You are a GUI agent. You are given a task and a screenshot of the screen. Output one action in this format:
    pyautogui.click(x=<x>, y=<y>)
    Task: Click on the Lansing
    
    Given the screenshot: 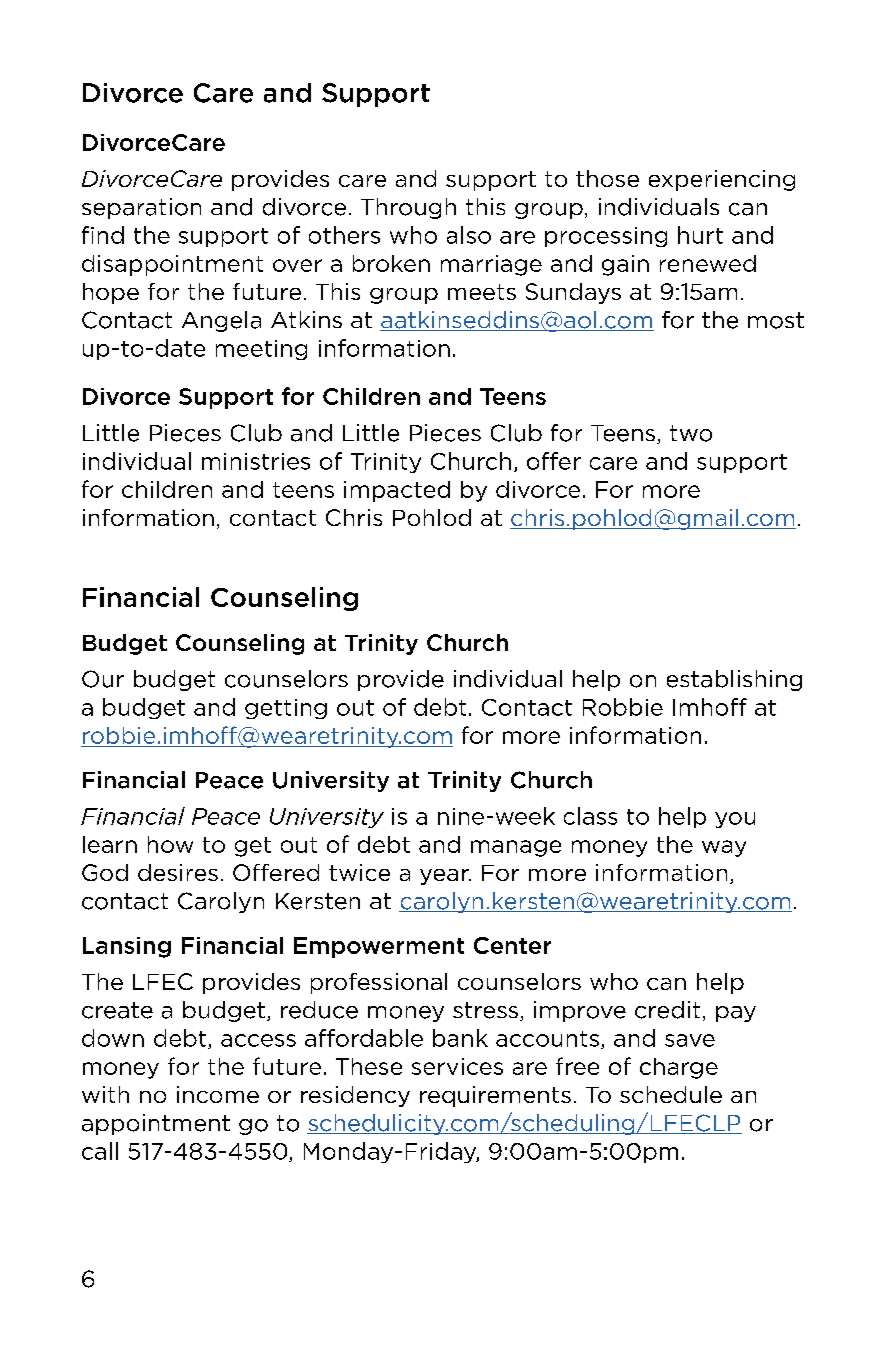 What is the action you would take?
    pyautogui.click(x=127, y=947)
